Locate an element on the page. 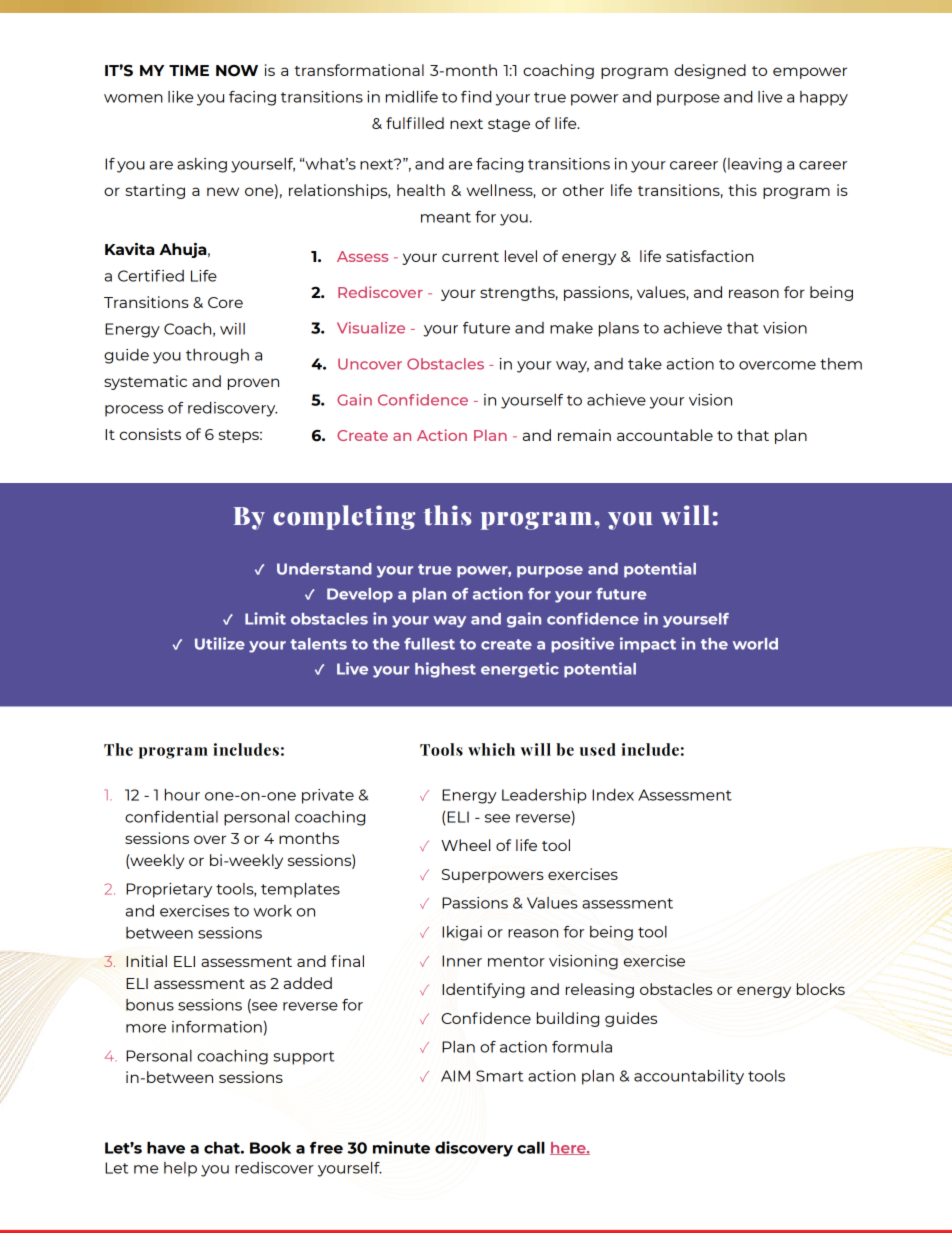  world is located at coordinates (755, 644).
